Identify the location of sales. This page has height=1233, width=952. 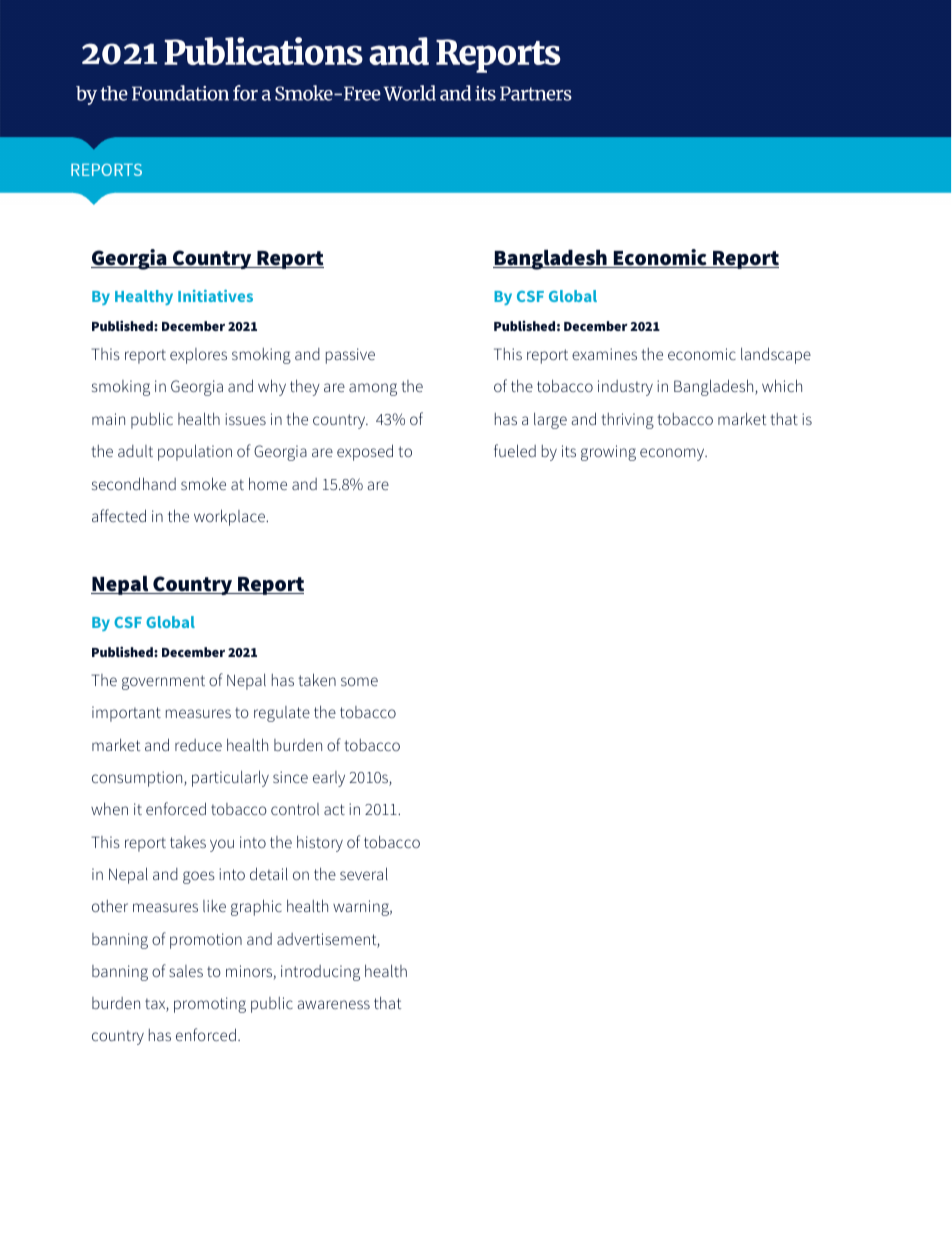
(186, 971).
